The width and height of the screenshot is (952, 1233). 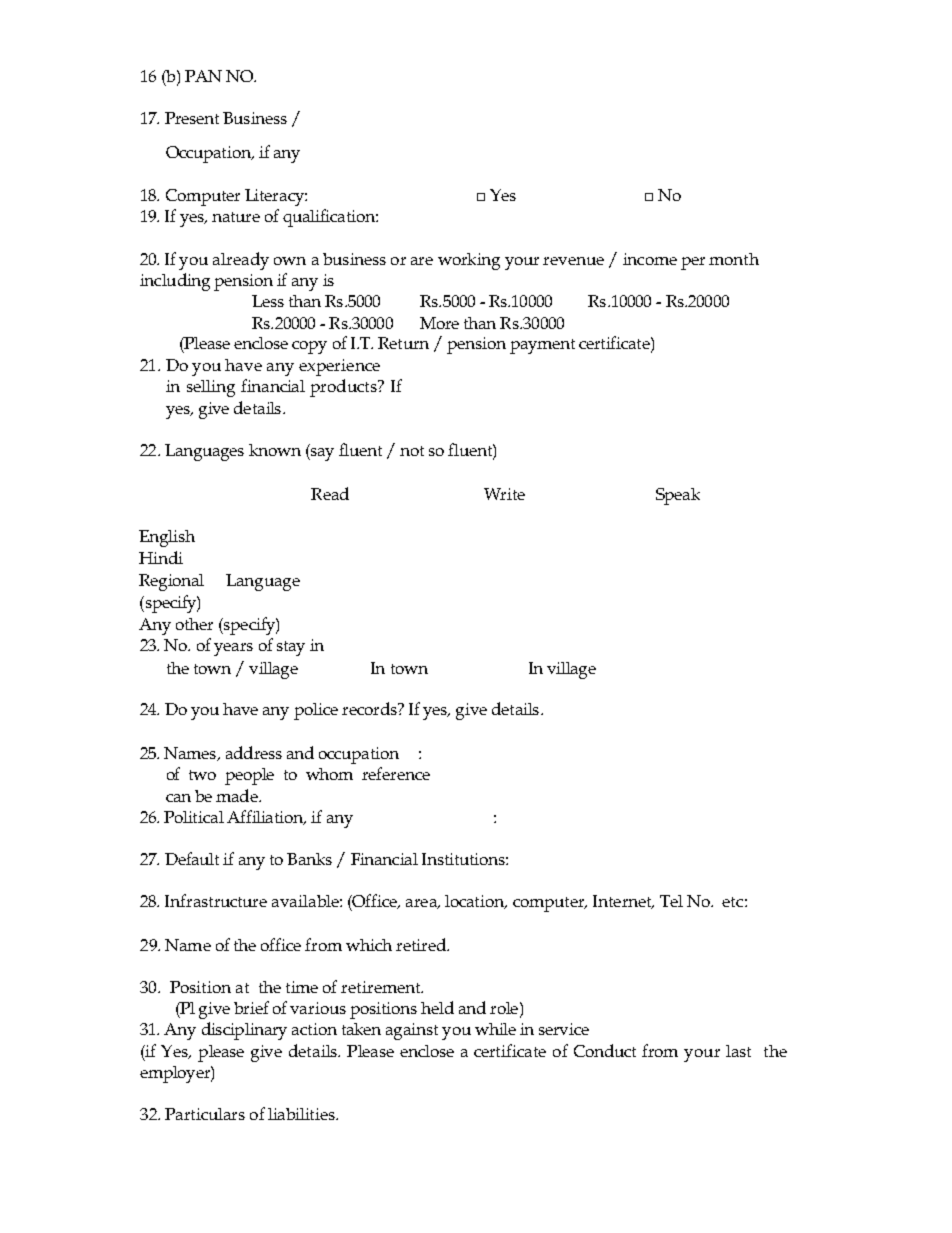 I want to click on reference, so click(x=396, y=773).
